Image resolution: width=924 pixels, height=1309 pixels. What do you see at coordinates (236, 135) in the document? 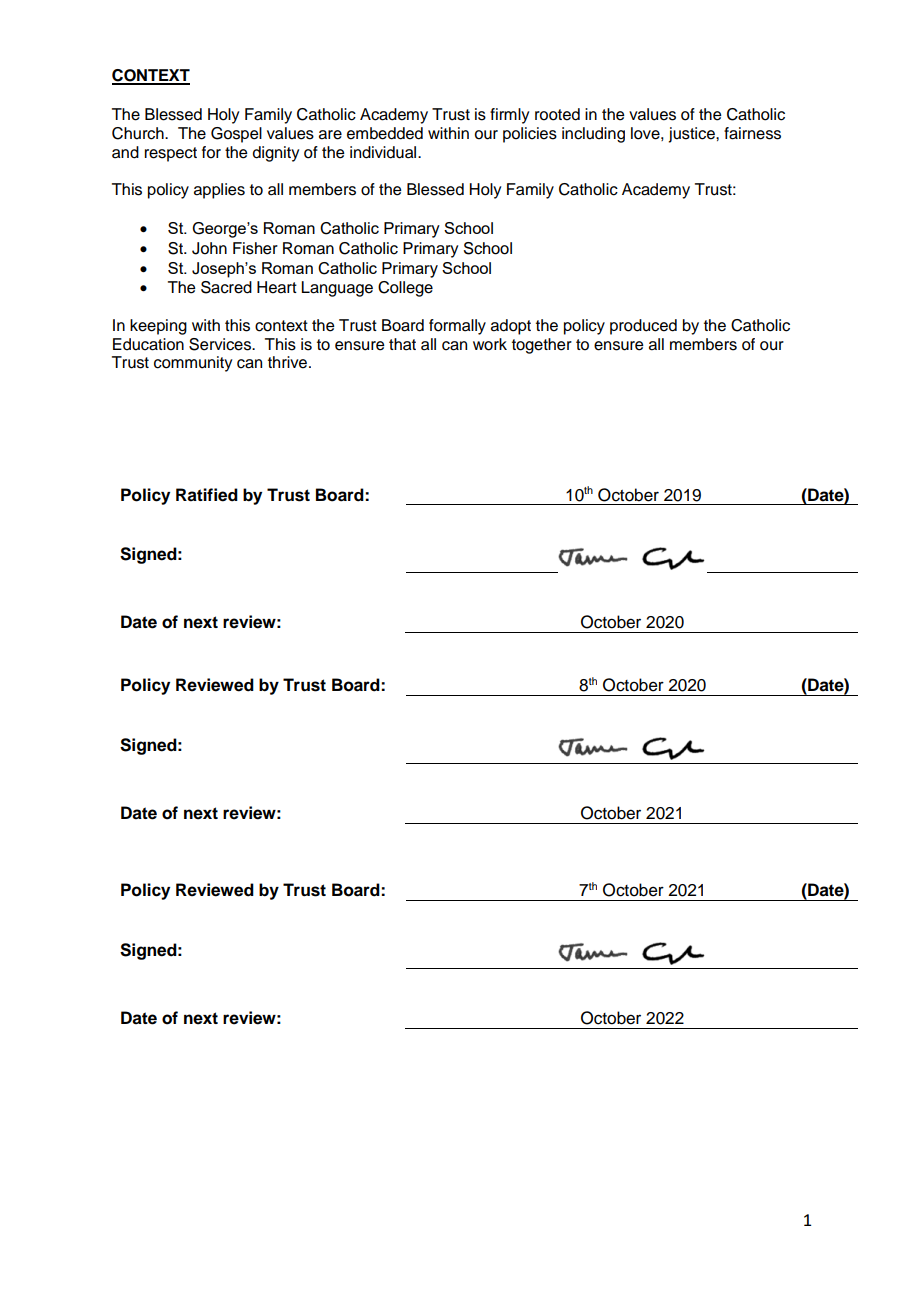
I see `Gospel` at bounding box center [236, 135].
